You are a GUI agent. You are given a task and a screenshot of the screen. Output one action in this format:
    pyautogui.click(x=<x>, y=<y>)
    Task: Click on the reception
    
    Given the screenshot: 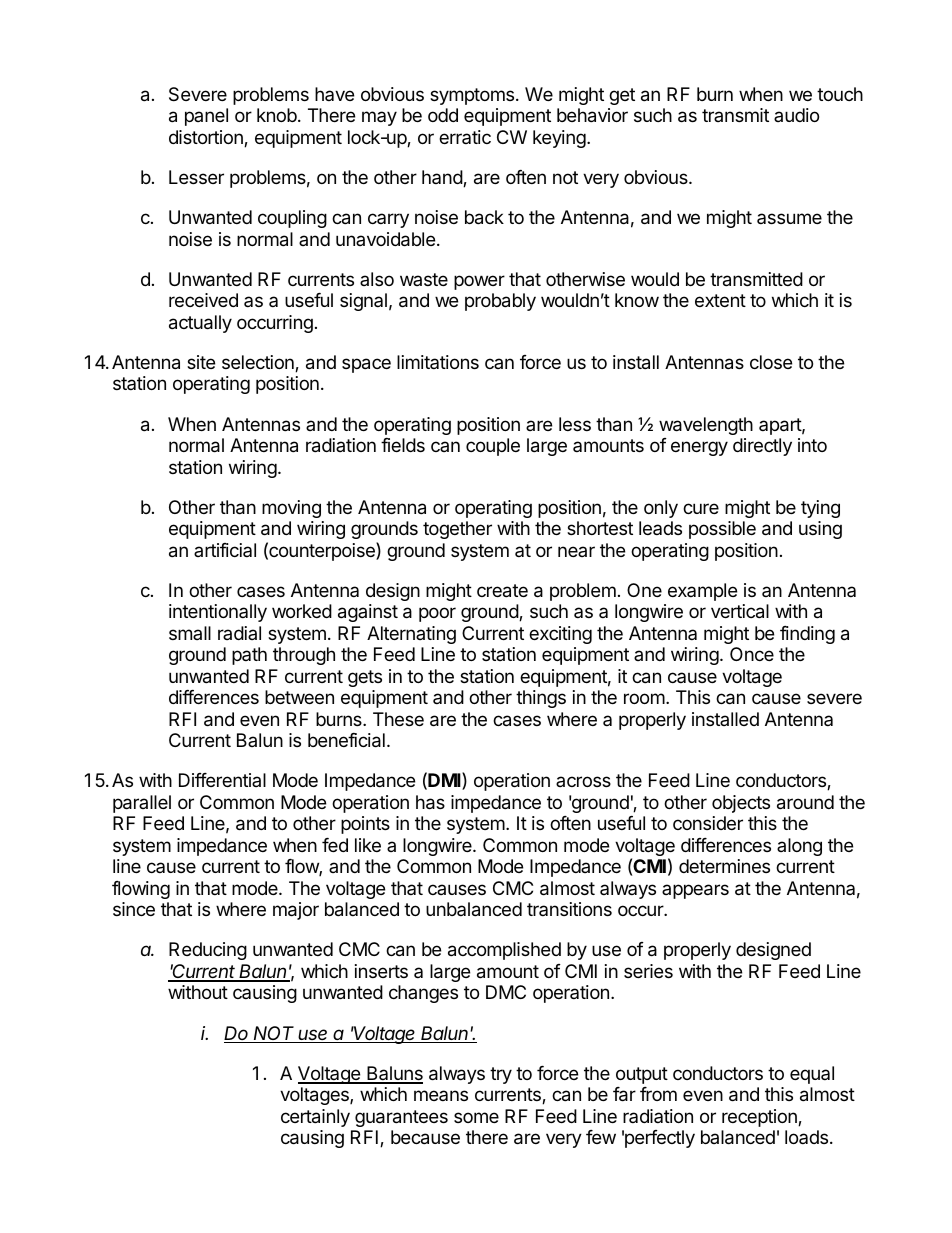 What is the action you would take?
    pyautogui.click(x=760, y=1118)
